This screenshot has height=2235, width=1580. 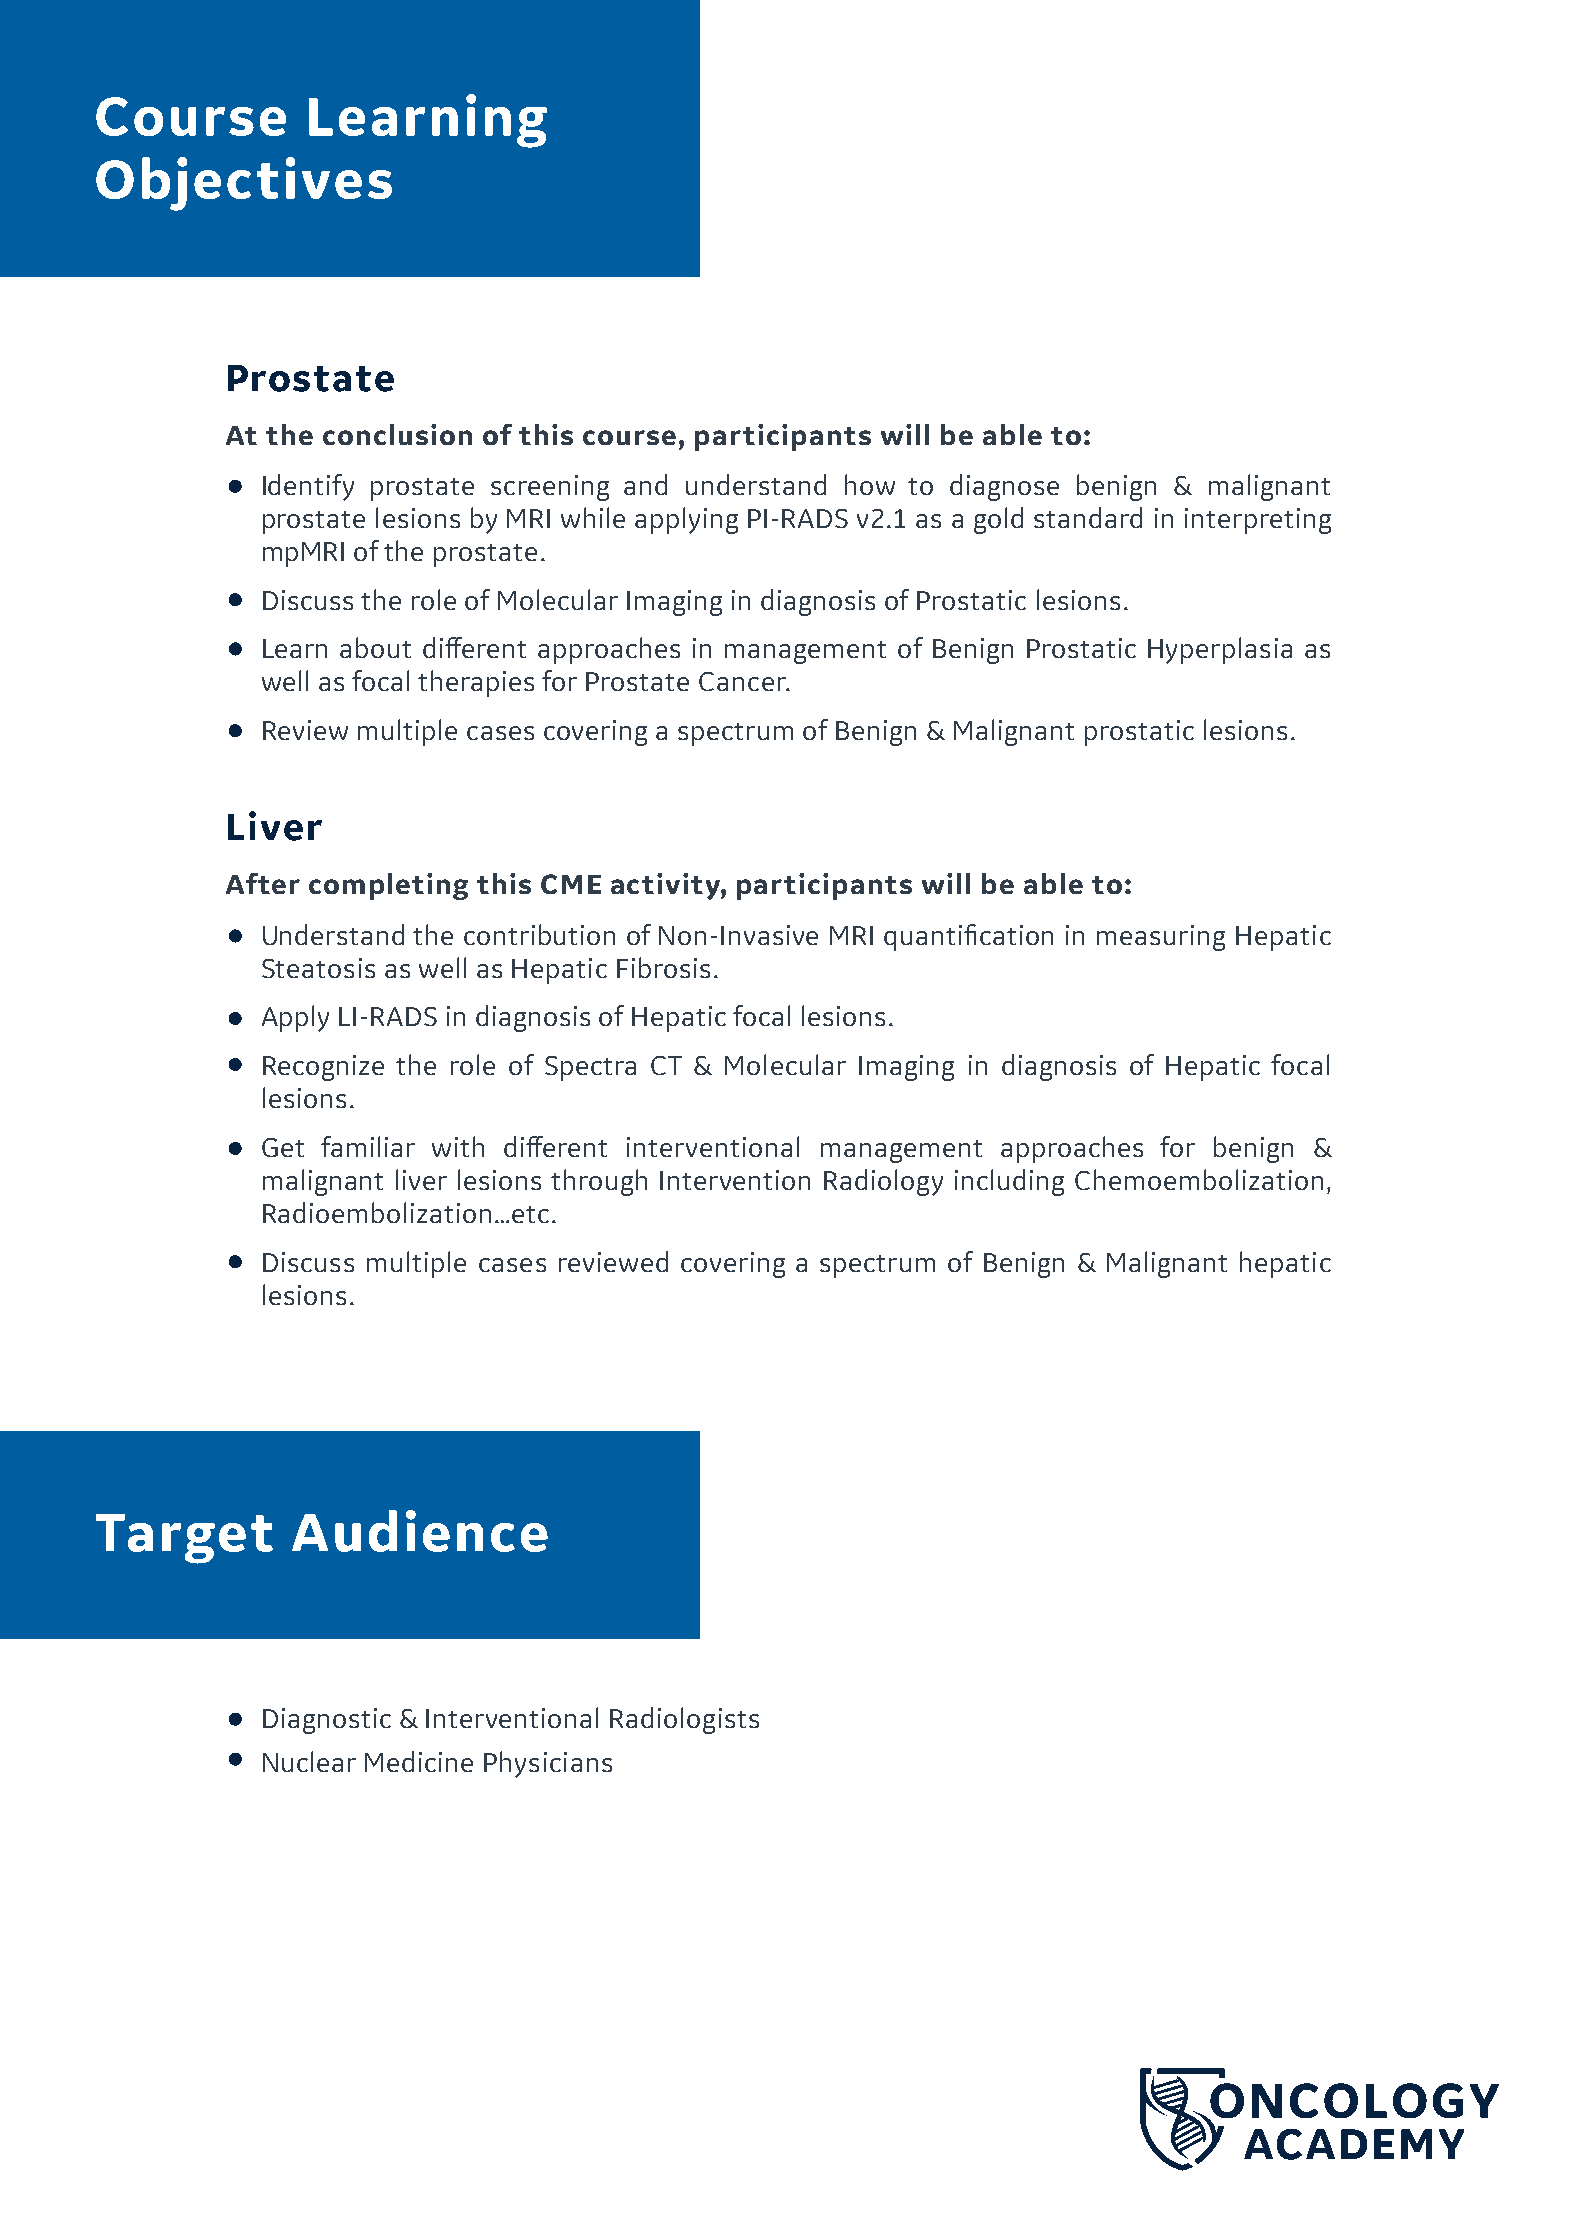 I want to click on ONCOLOGY, so click(x=1353, y=2102).
